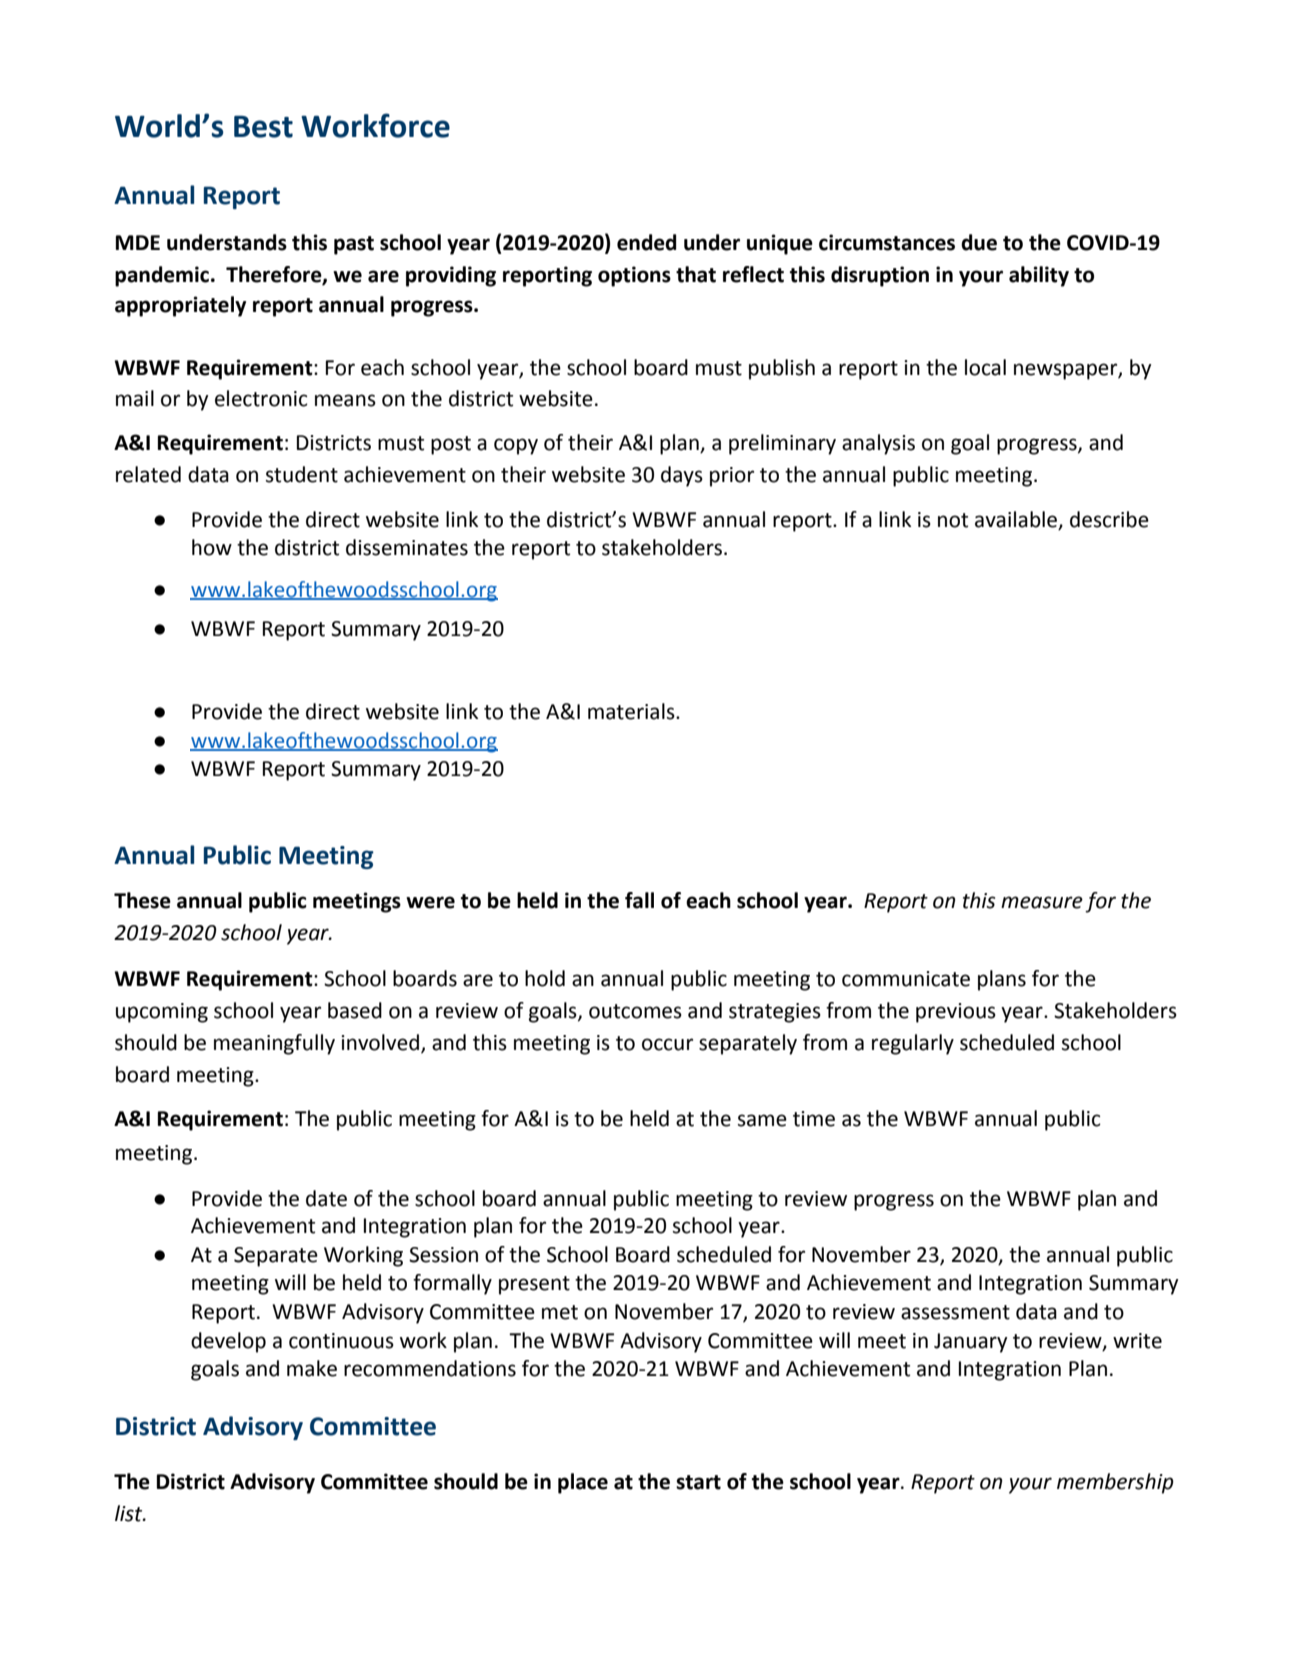 The image size is (1298, 1680). What do you see at coordinates (1017, 520) in the page?
I see `available` at bounding box center [1017, 520].
